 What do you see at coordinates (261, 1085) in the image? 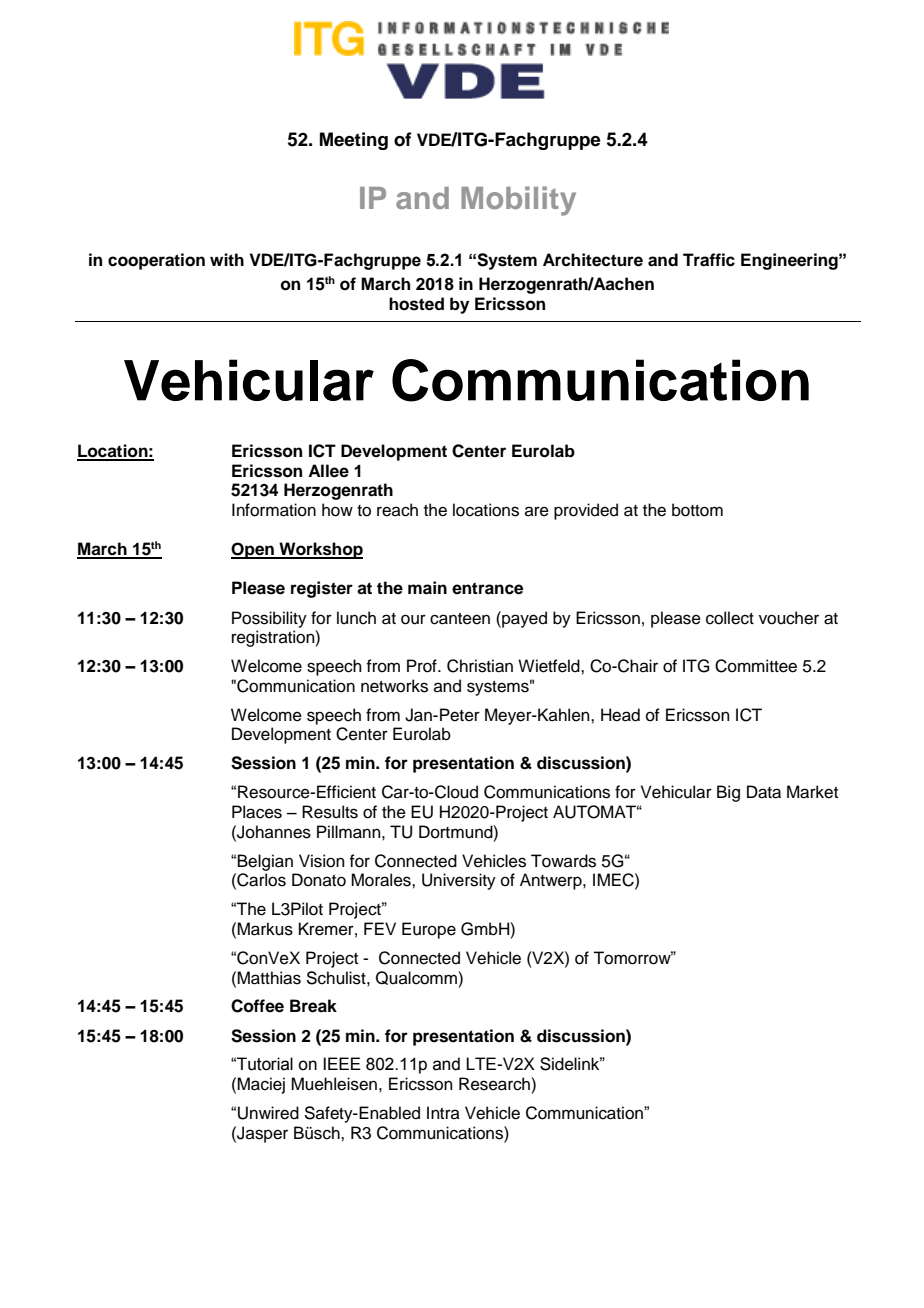
I see `Maciej` at bounding box center [261, 1085].
